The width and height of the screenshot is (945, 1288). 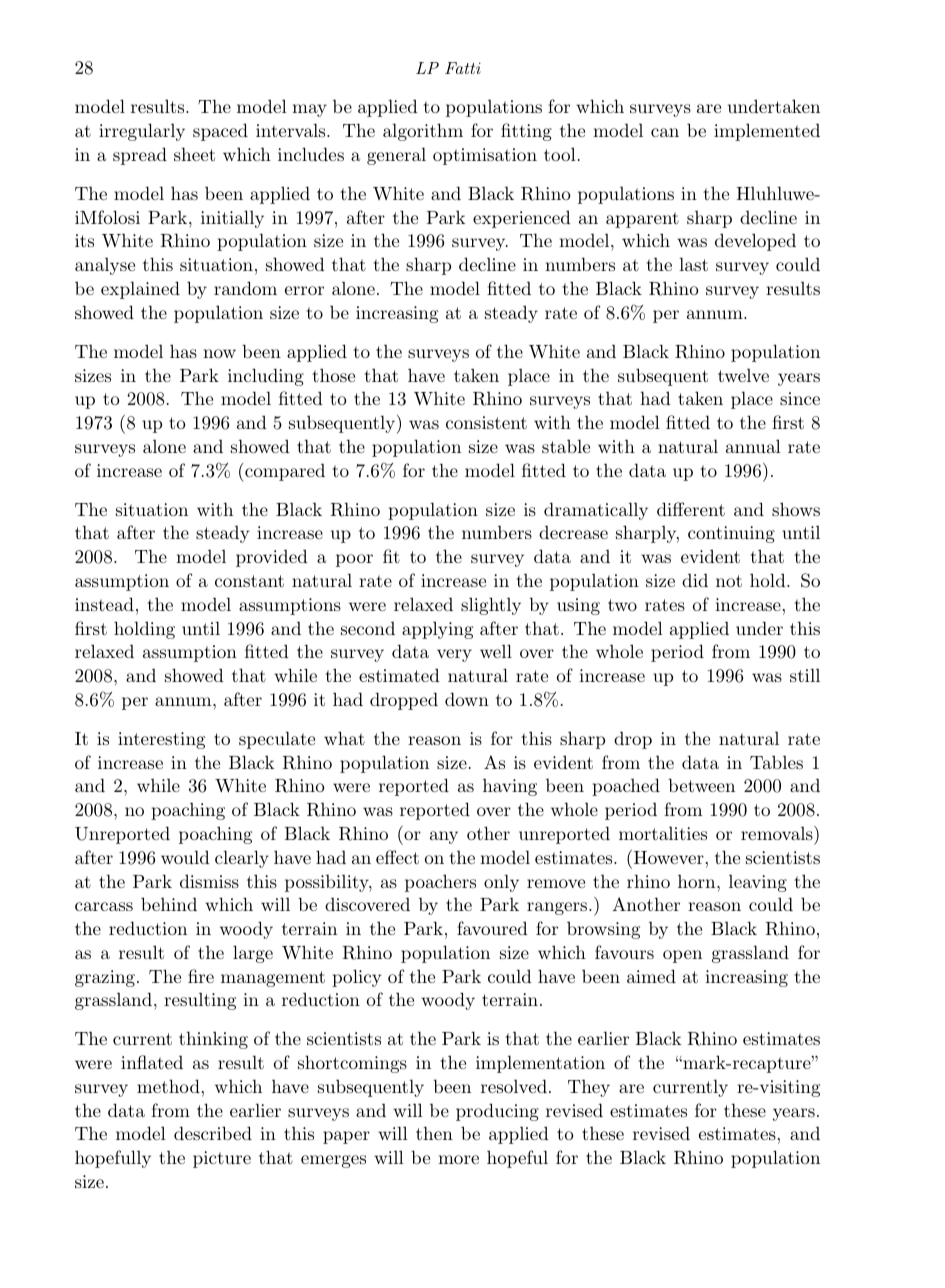 I want to click on described, so click(x=213, y=1133).
